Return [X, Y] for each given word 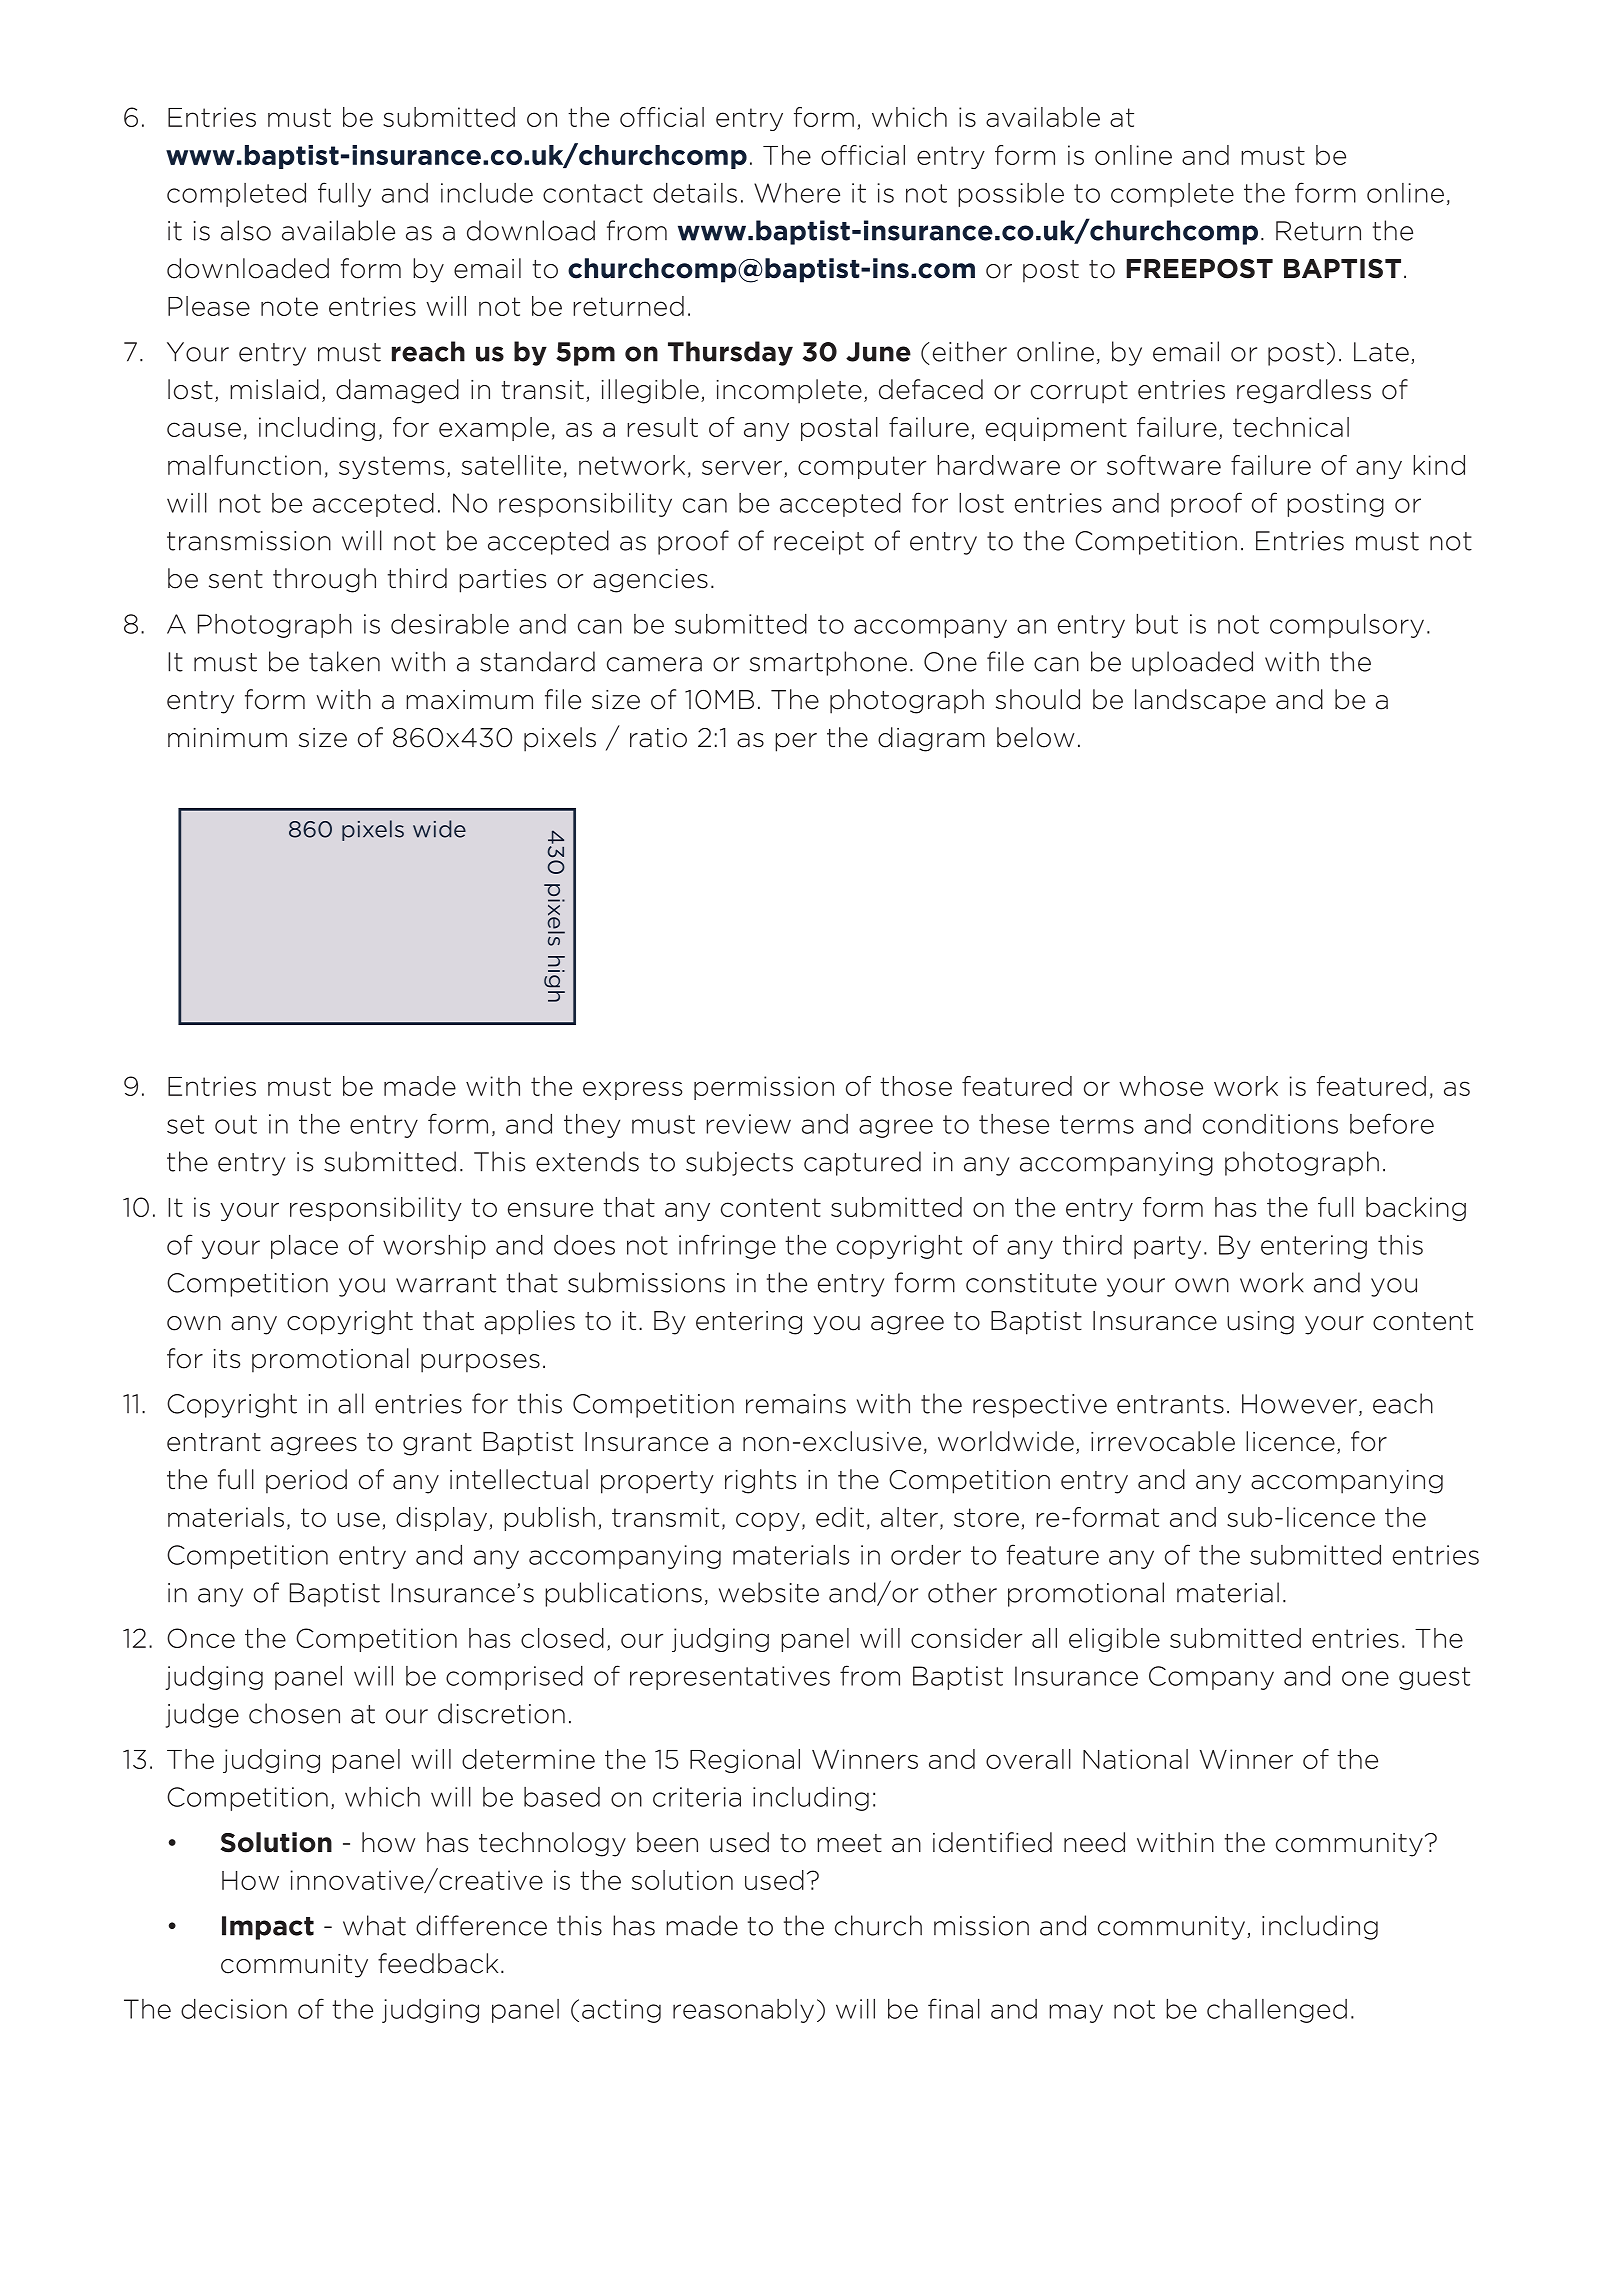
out [236, 1124]
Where [797, 193]
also [246, 230]
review [748, 1124]
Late [1381, 352]
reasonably [743, 2011]
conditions [1270, 1124]
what [374, 1925]
